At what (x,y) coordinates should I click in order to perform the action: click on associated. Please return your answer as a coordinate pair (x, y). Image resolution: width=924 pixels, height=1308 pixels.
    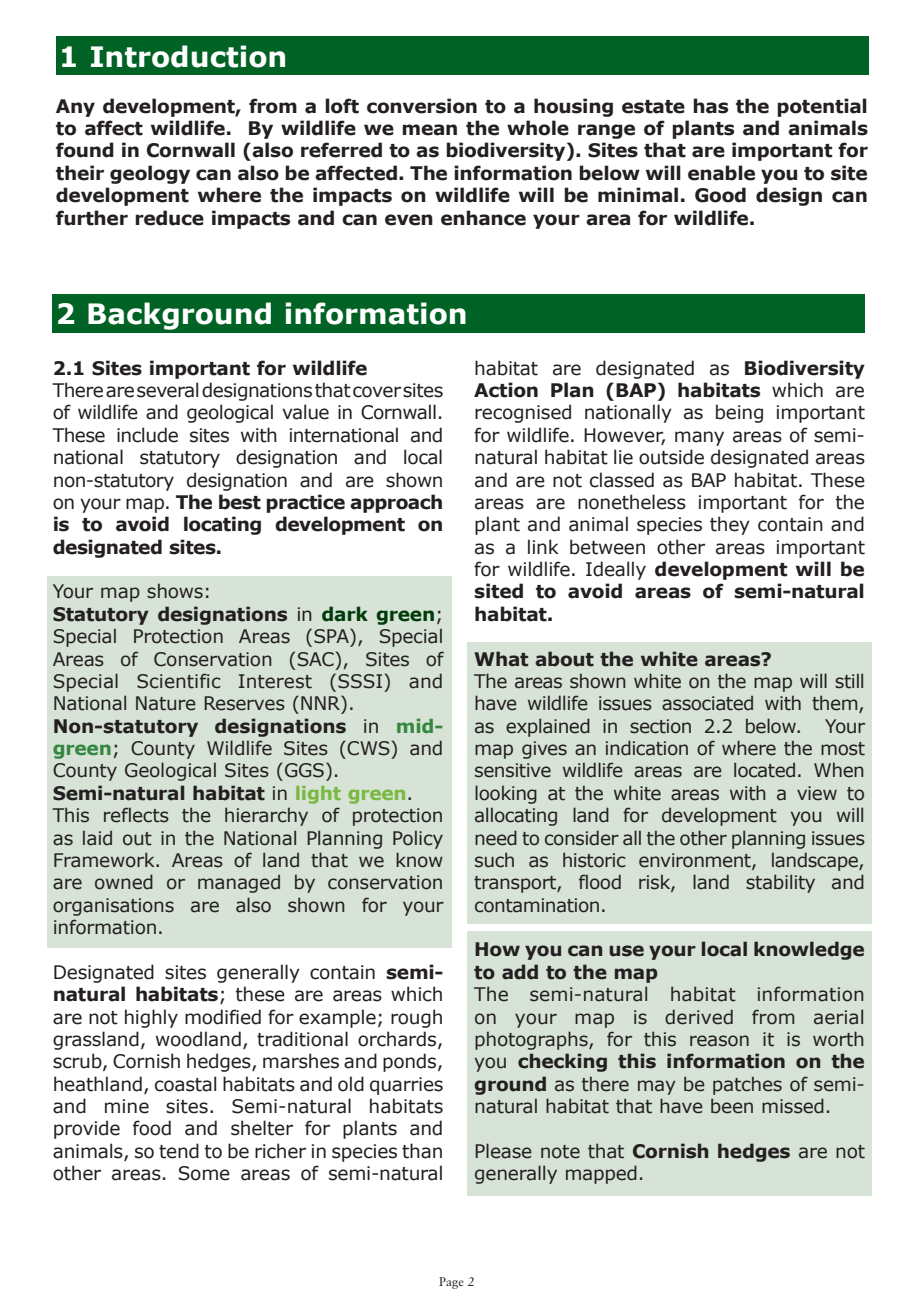
    Looking at the image, I should click on (707, 703).
